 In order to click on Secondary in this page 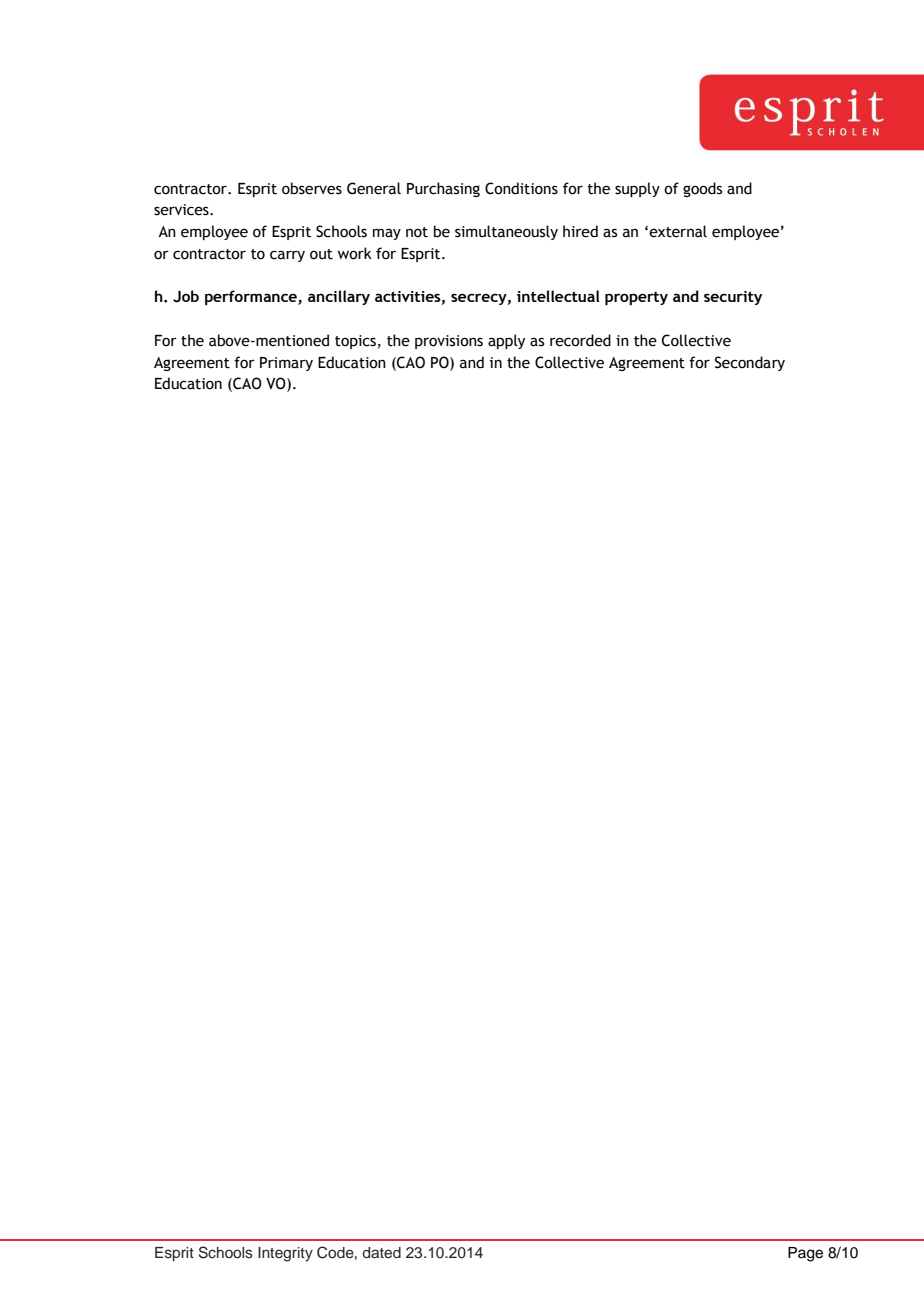, I will do `click(750, 363)`.
